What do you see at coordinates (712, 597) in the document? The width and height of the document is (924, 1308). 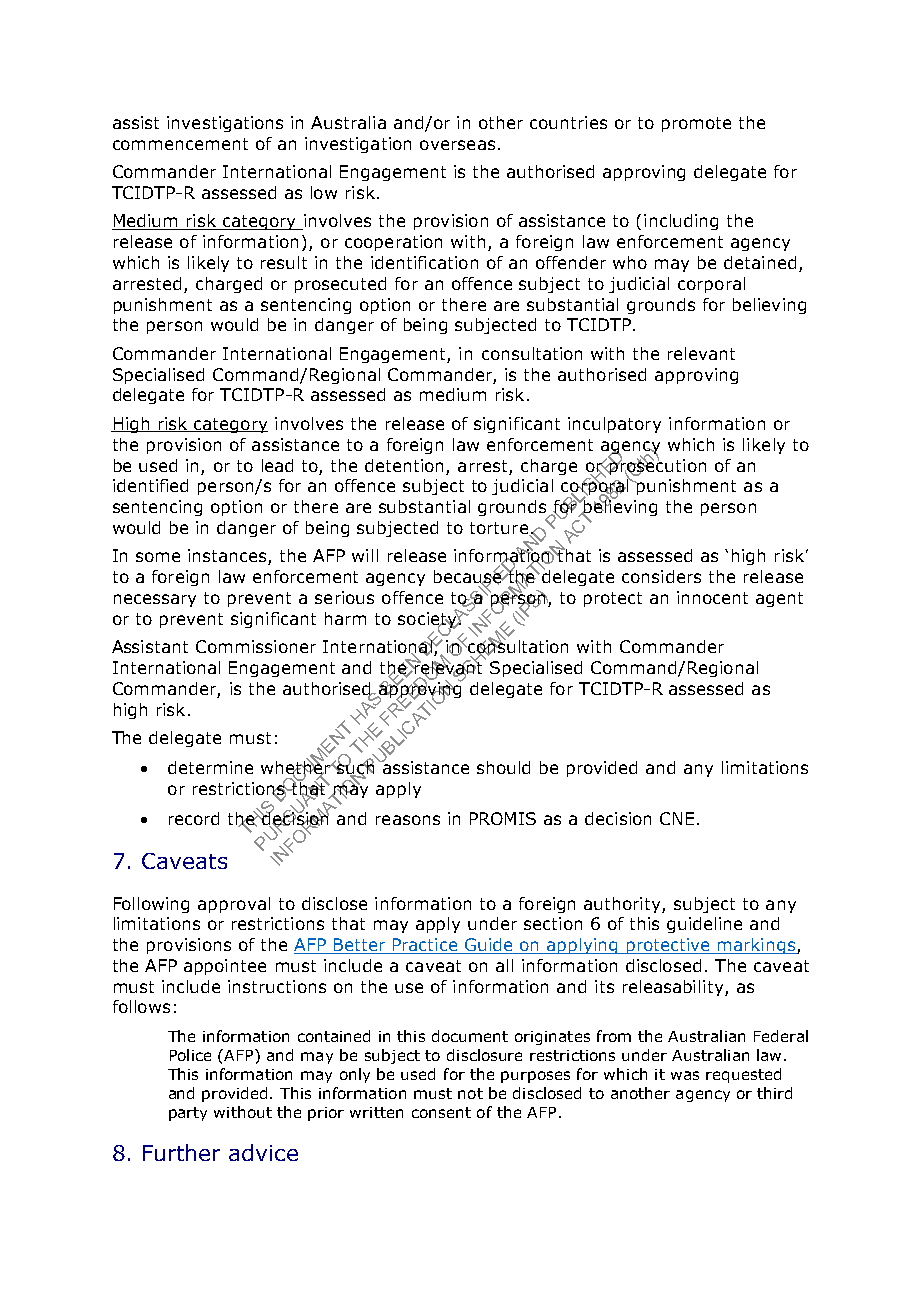 I see `innocent` at bounding box center [712, 597].
